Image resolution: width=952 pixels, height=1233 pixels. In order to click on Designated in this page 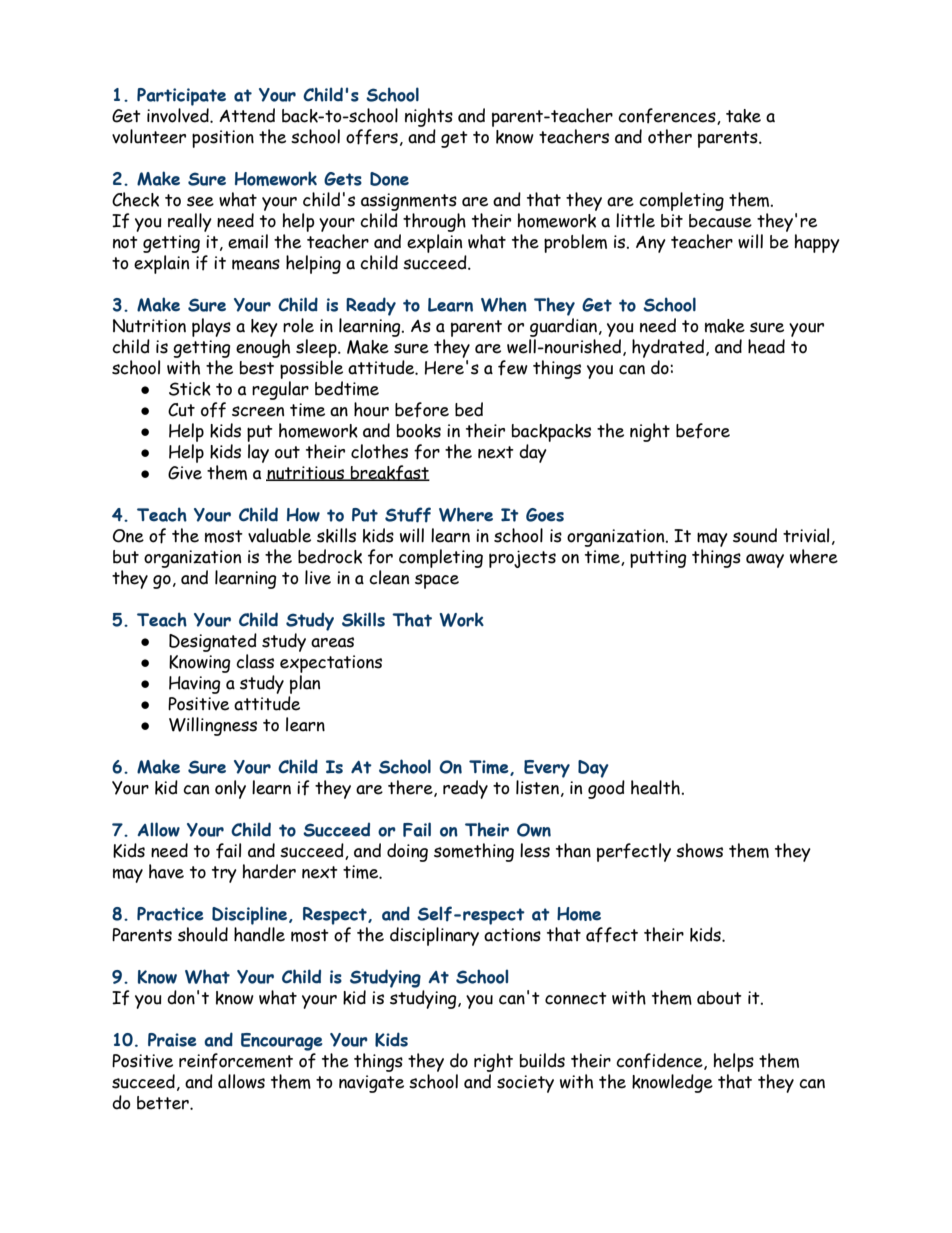, I will do `click(213, 642)`.
